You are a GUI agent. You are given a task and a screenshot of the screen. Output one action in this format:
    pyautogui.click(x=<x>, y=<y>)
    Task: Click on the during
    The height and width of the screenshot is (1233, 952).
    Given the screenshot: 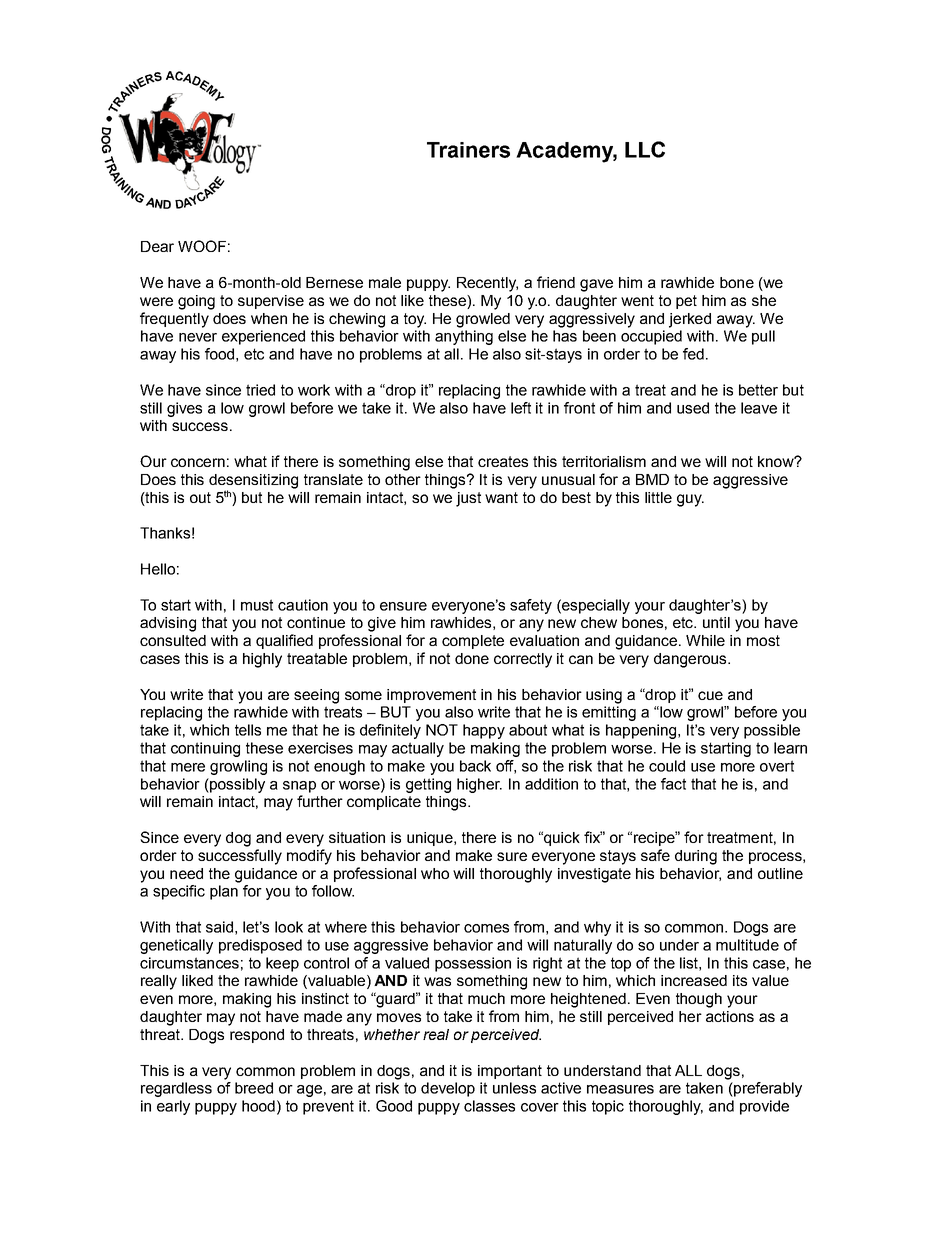 What is the action you would take?
    pyautogui.click(x=696, y=857)
